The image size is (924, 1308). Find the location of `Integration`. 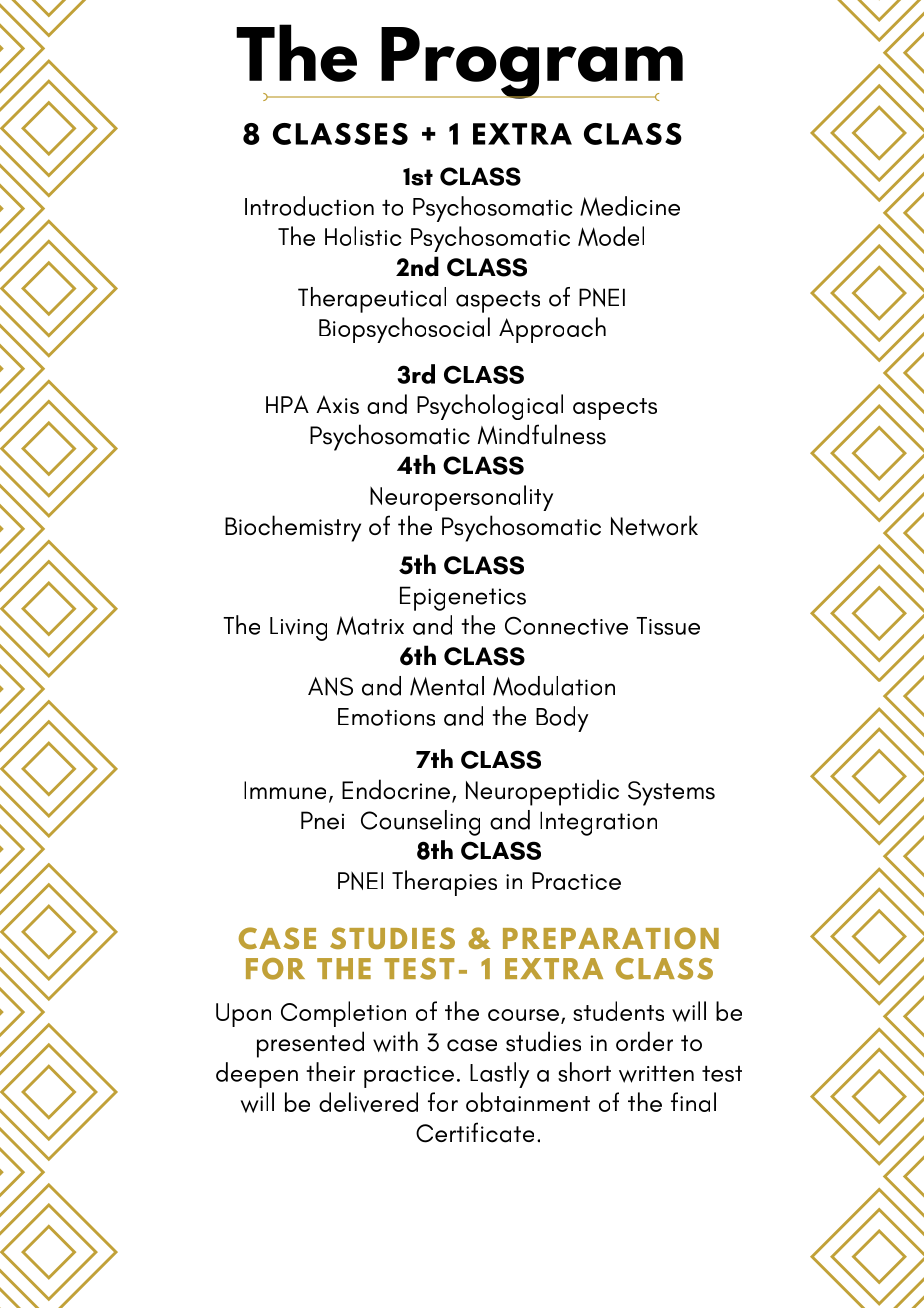

Integration is located at coordinates (598, 823).
